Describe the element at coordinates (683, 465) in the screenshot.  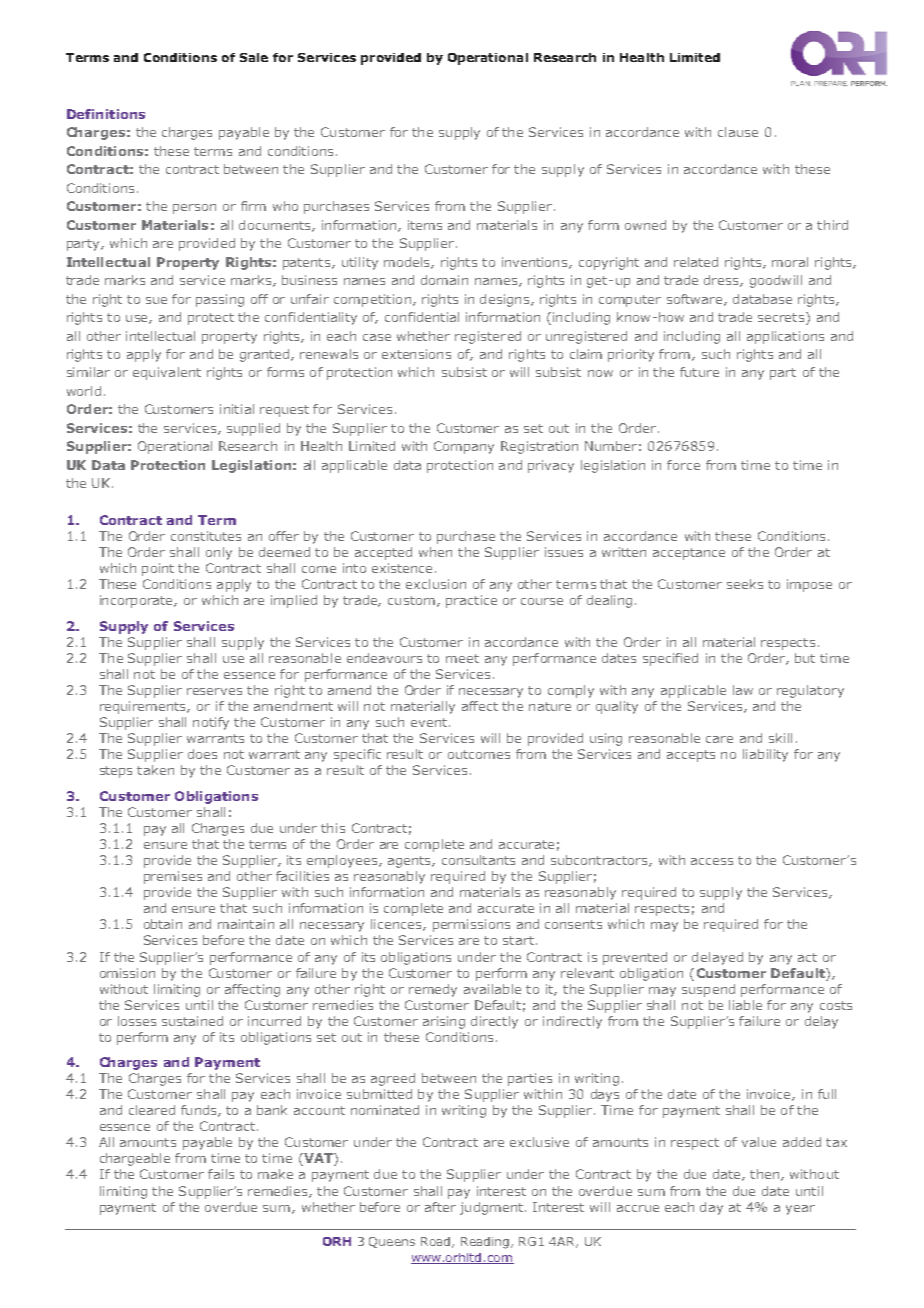
I see `force` at that location.
